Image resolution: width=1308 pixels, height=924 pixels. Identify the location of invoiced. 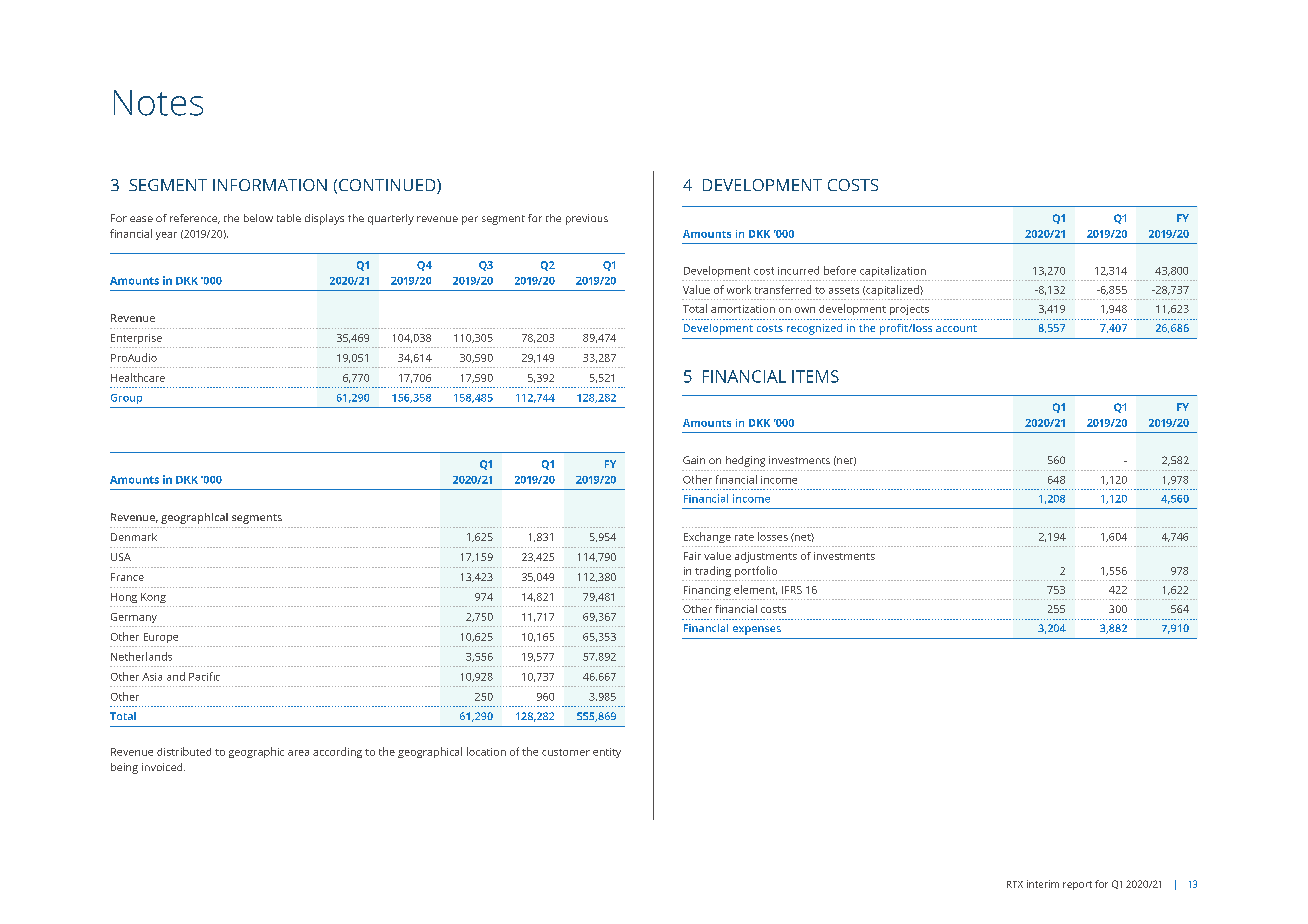
(163, 767).
